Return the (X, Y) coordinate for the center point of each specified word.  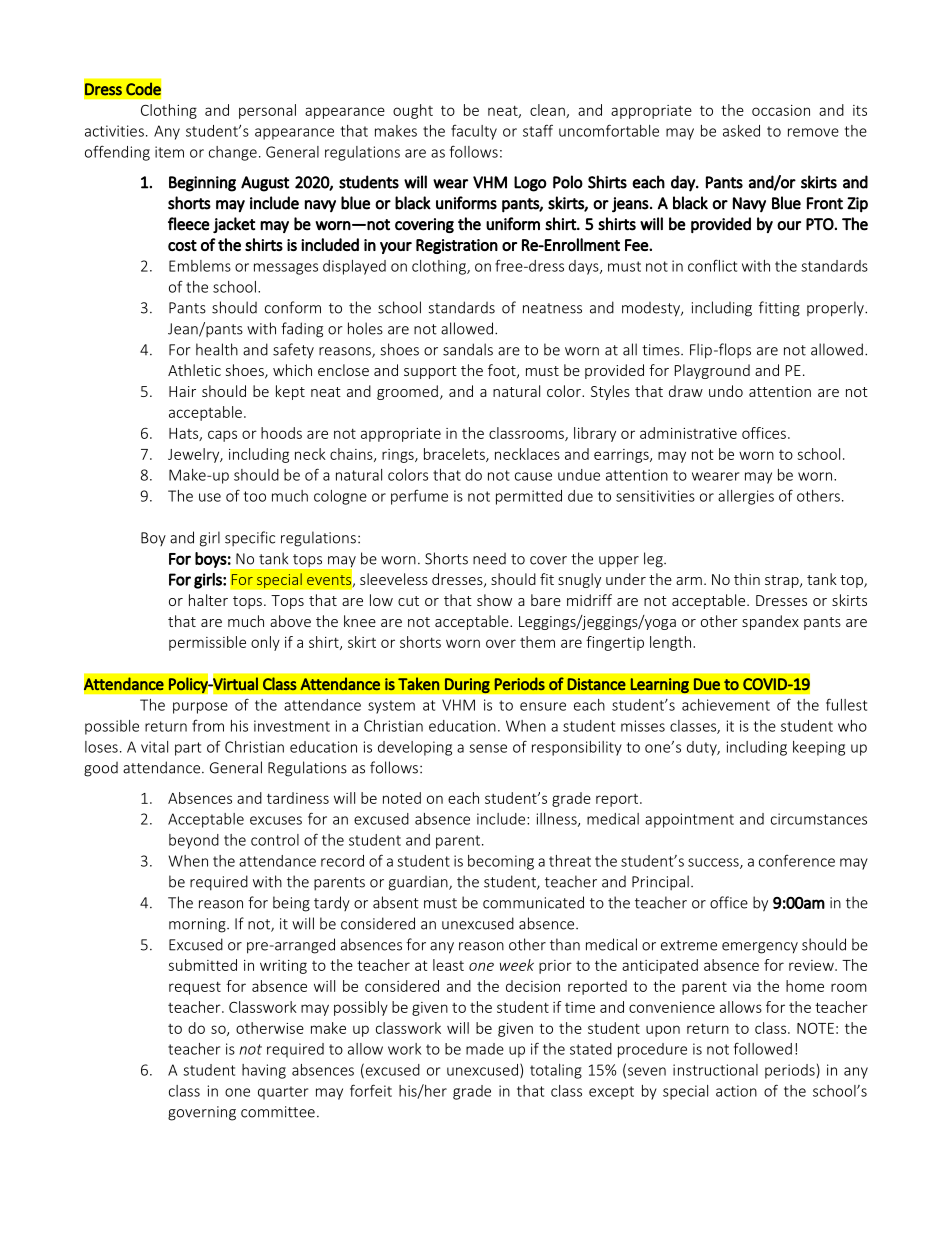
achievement (726, 705)
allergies (746, 497)
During (467, 686)
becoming (501, 862)
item (169, 152)
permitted (529, 497)
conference (797, 861)
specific (250, 538)
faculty (474, 132)
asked (741, 131)
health (217, 349)
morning (198, 925)
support (430, 372)
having (264, 1071)
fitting (779, 309)
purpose (200, 708)
